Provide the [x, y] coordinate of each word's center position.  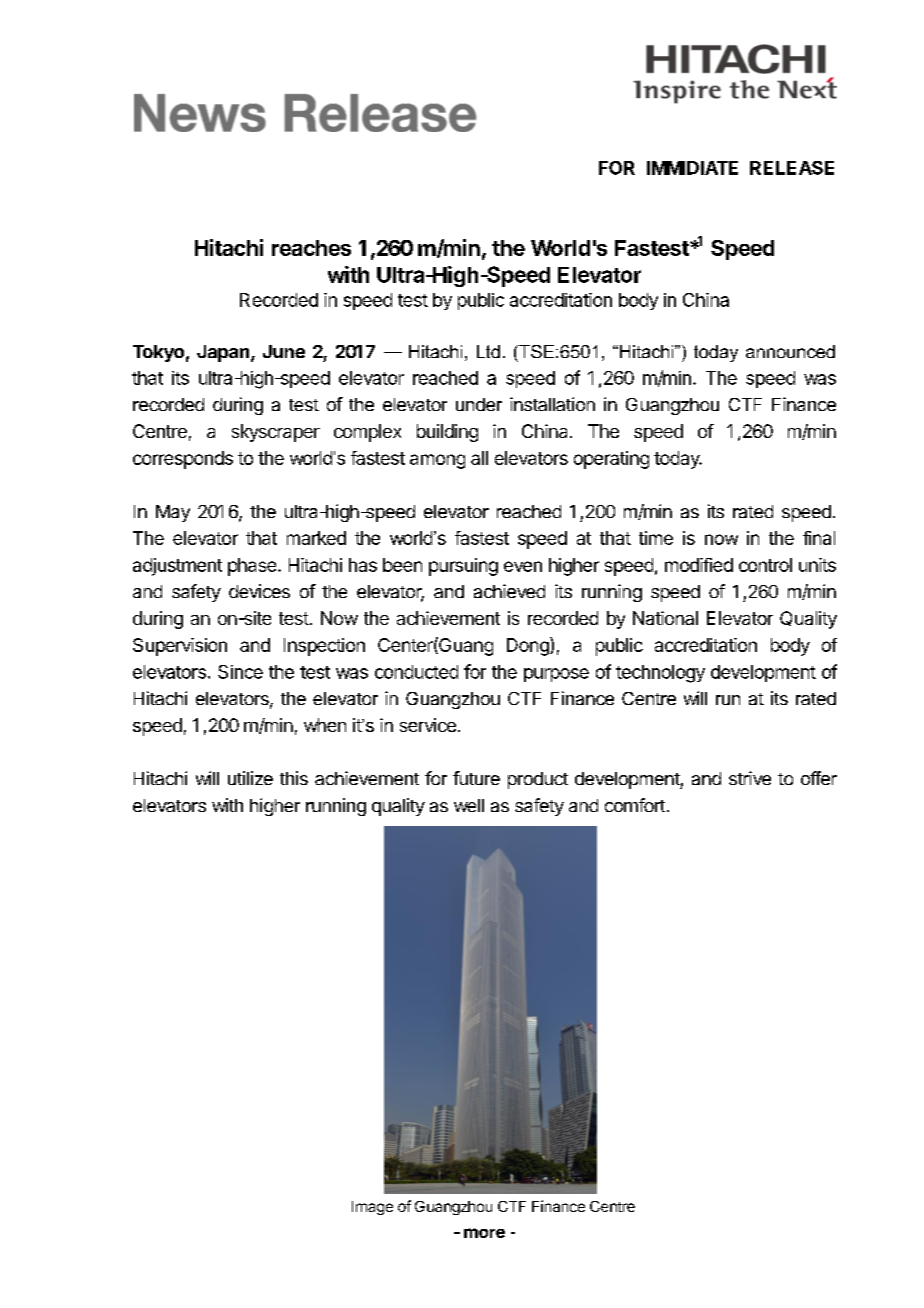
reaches [311, 248]
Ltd [488, 351]
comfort [635, 805]
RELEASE [792, 168]
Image [372, 1208]
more [484, 1233]
